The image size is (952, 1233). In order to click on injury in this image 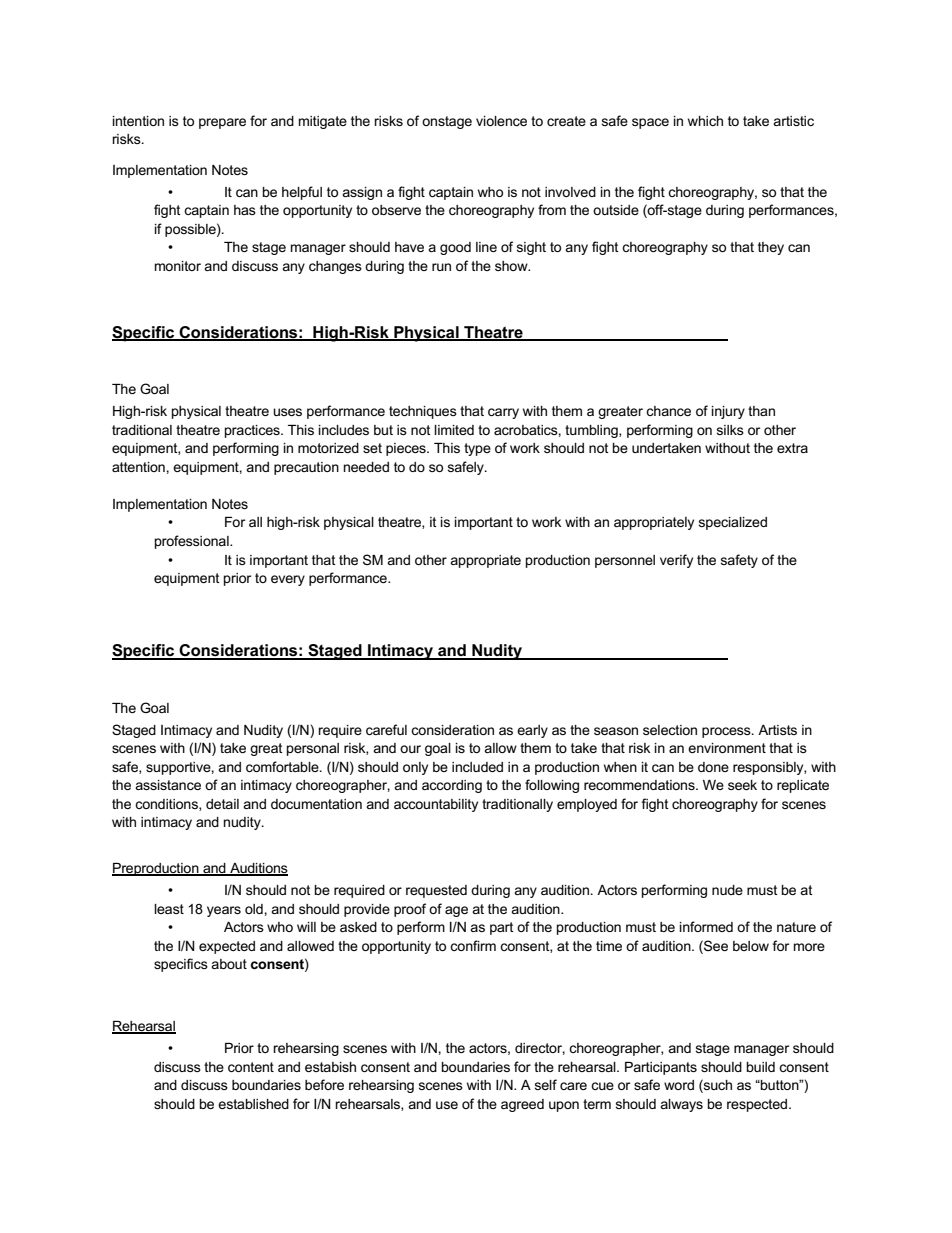, I will do `click(728, 412)`.
